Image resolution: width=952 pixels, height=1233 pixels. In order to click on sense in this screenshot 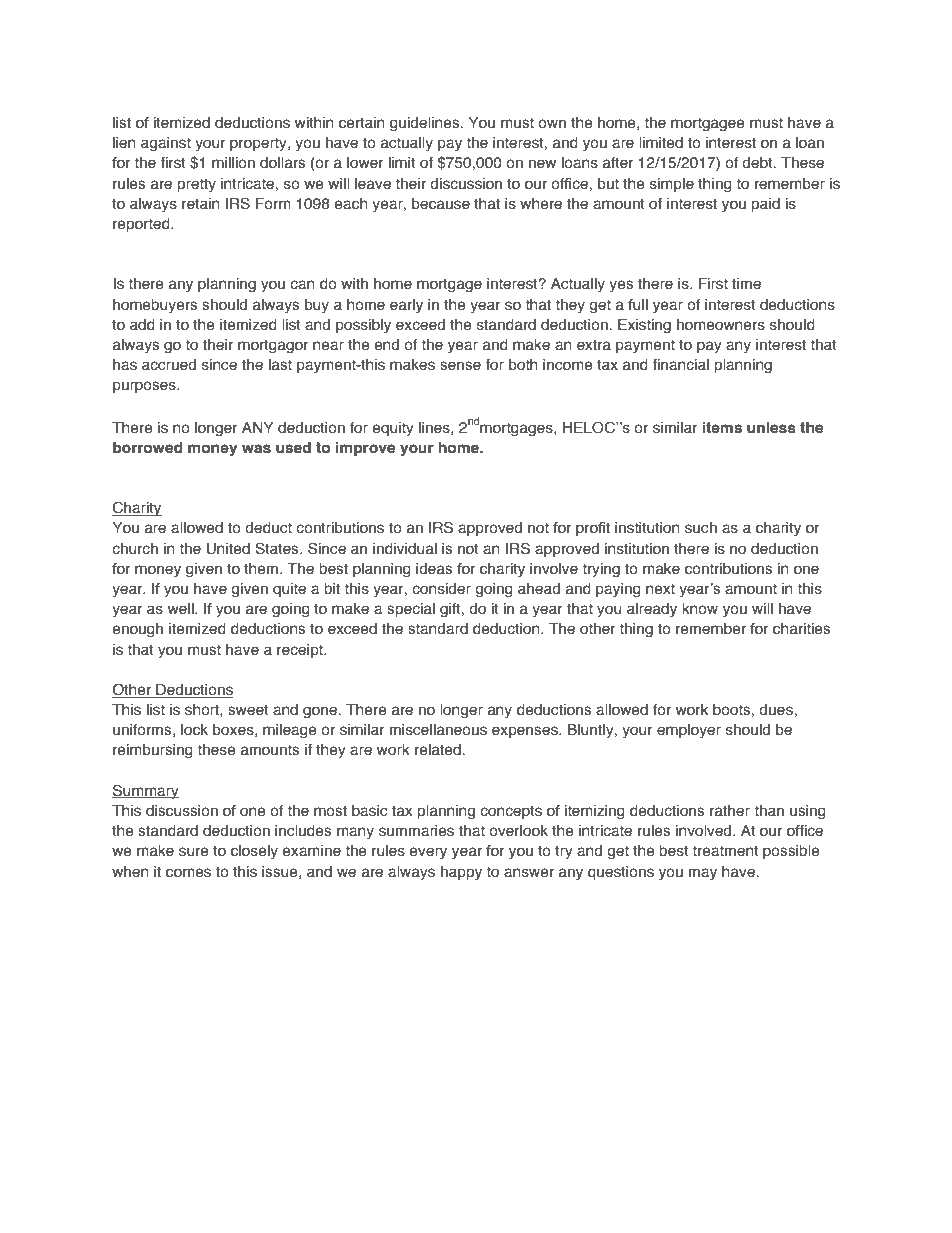, I will do `click(460, 366)`.
